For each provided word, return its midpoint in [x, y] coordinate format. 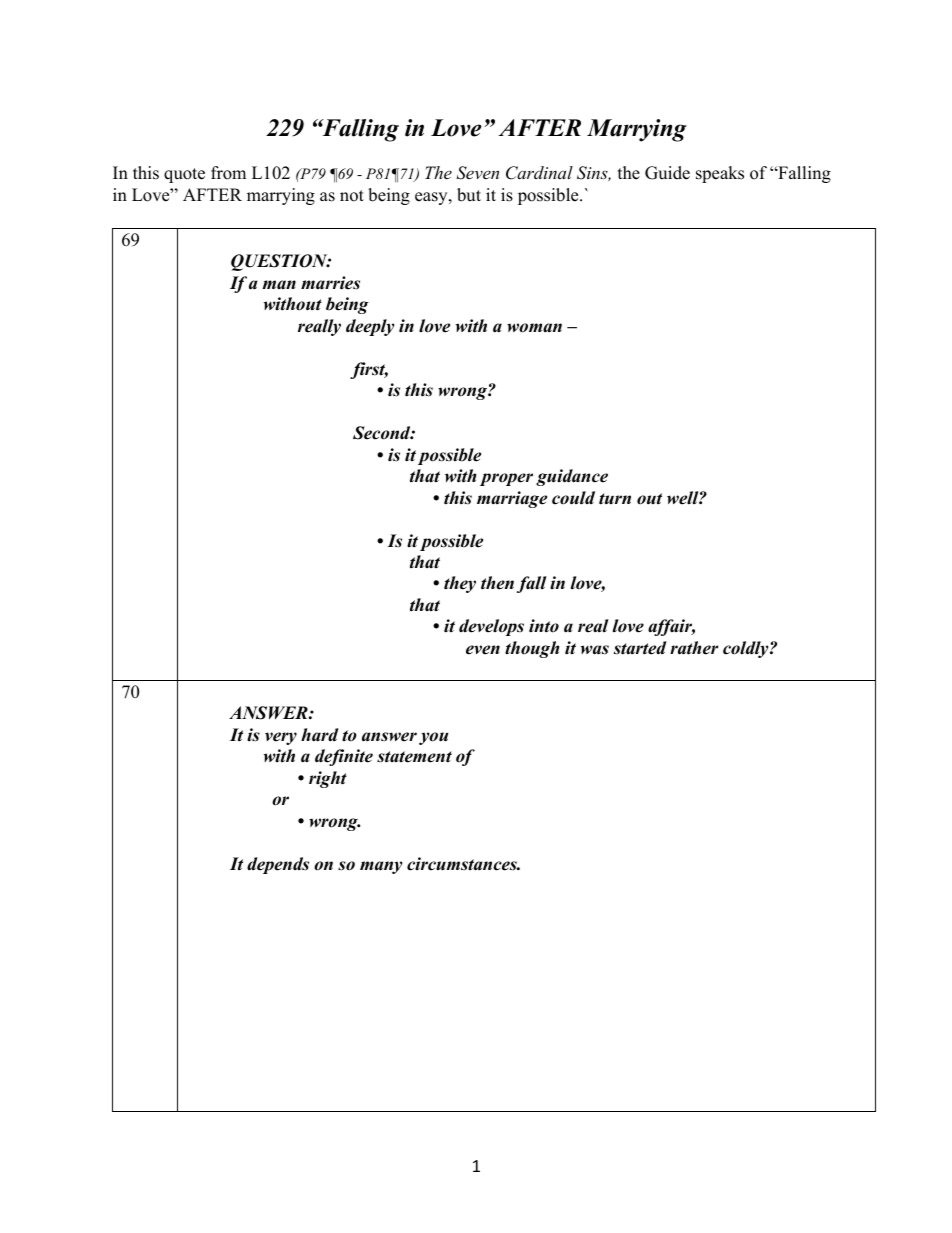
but [469, 195]
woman [534, 328]
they [460, 584]
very [281, 738]
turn [615, 499]
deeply [370, 327]
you [434, 738]
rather [694, 648]
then [497, 583]
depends [278, 865]
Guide [667, 173]
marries [330, 283]
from [228, 173]
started [640, 648]
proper [506, 479]
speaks [720, 174]
